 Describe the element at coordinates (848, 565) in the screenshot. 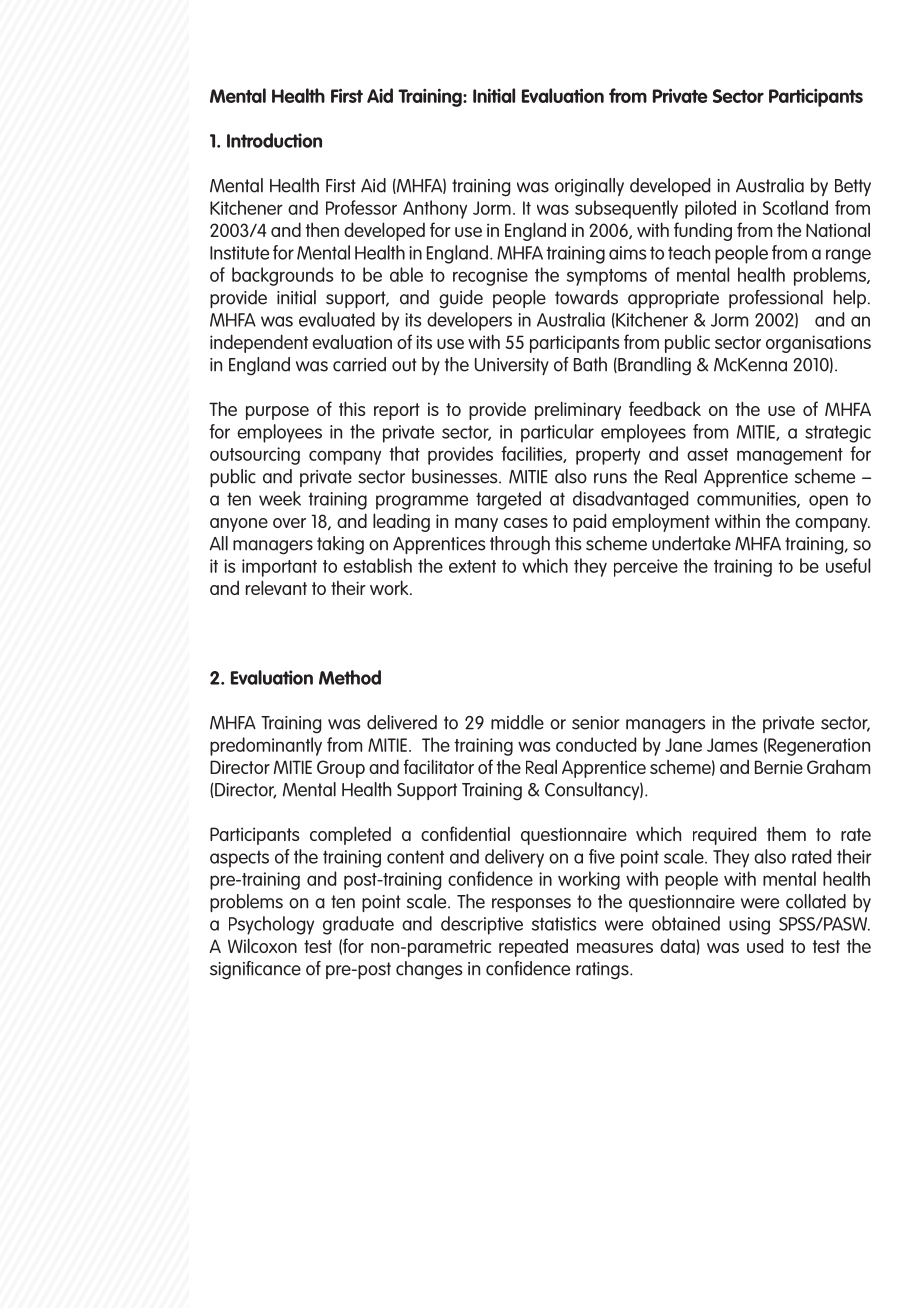

I see `useful` at that location.
